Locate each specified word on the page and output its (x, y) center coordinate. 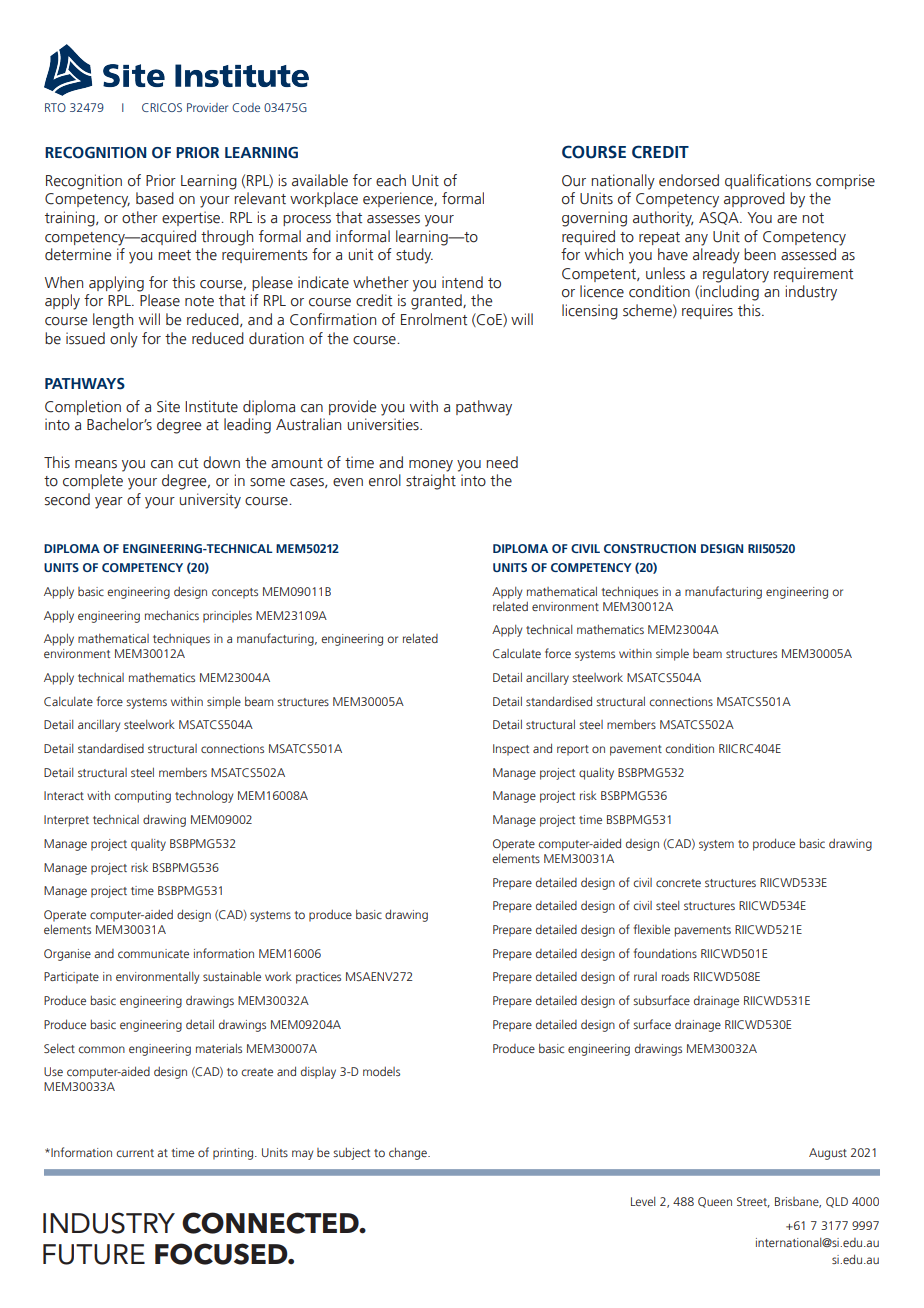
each (391, 180)
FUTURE (94, 1254)
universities (384, 424)
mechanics (172, 615)
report (573, 750)
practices (318, 978)
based (155, 198)
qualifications (768, 181)
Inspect (511, 750)
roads (675, 976)
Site (168, 406)
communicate (153, 953)
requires (707, 311)
